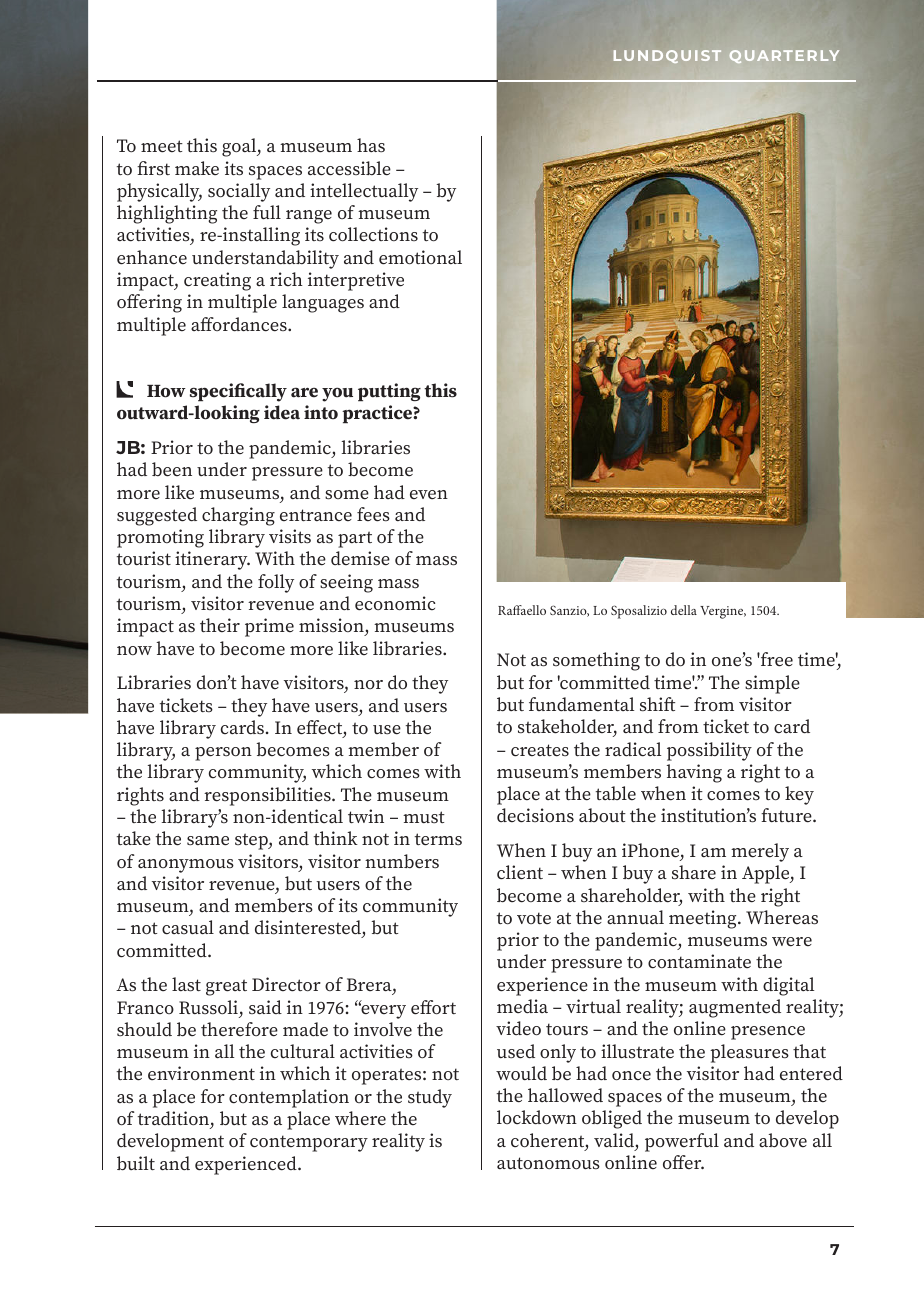 The height and width of the screenshot is (1308, 924). What do you see at coordinates (684, 610) in the screenshot?
I see `della` at bounding box center [684, 610].
